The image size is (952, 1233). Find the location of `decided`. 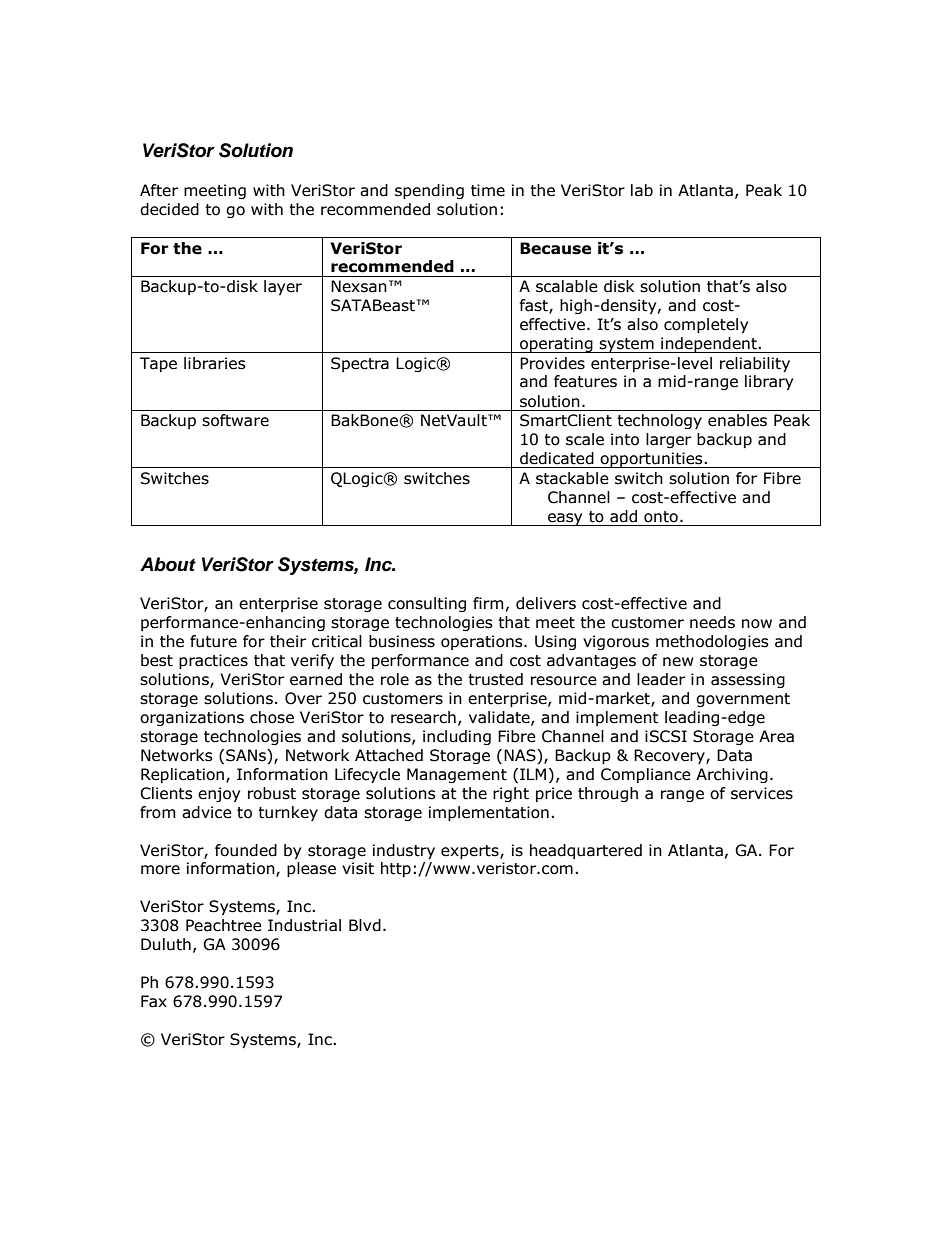

decided is located at coordinates (169, 209).
